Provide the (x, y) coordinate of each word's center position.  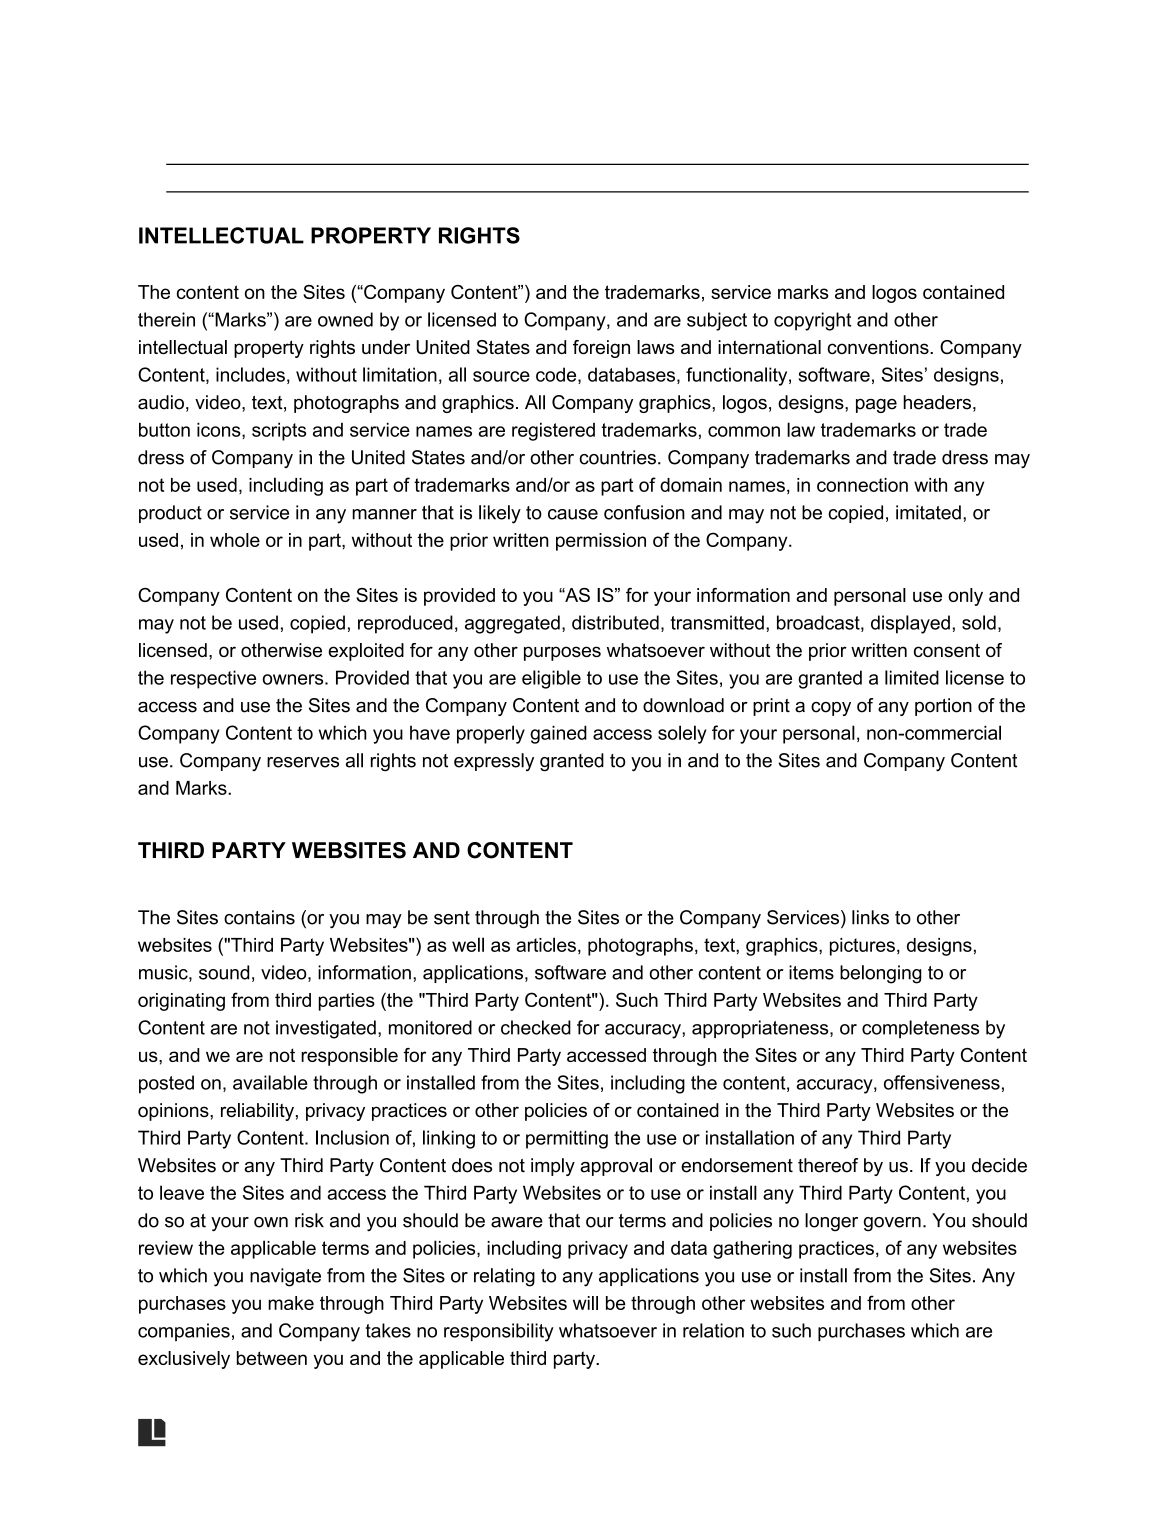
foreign (601, 349)
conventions (879, 347)
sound (224, 972)
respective (213, 679)
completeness (920, 1029)
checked (536, 1027)
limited (912, 677)
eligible (551, 679)
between (272, 1358)
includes (250, 374)
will (585, 1303)
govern (892, 1224)
